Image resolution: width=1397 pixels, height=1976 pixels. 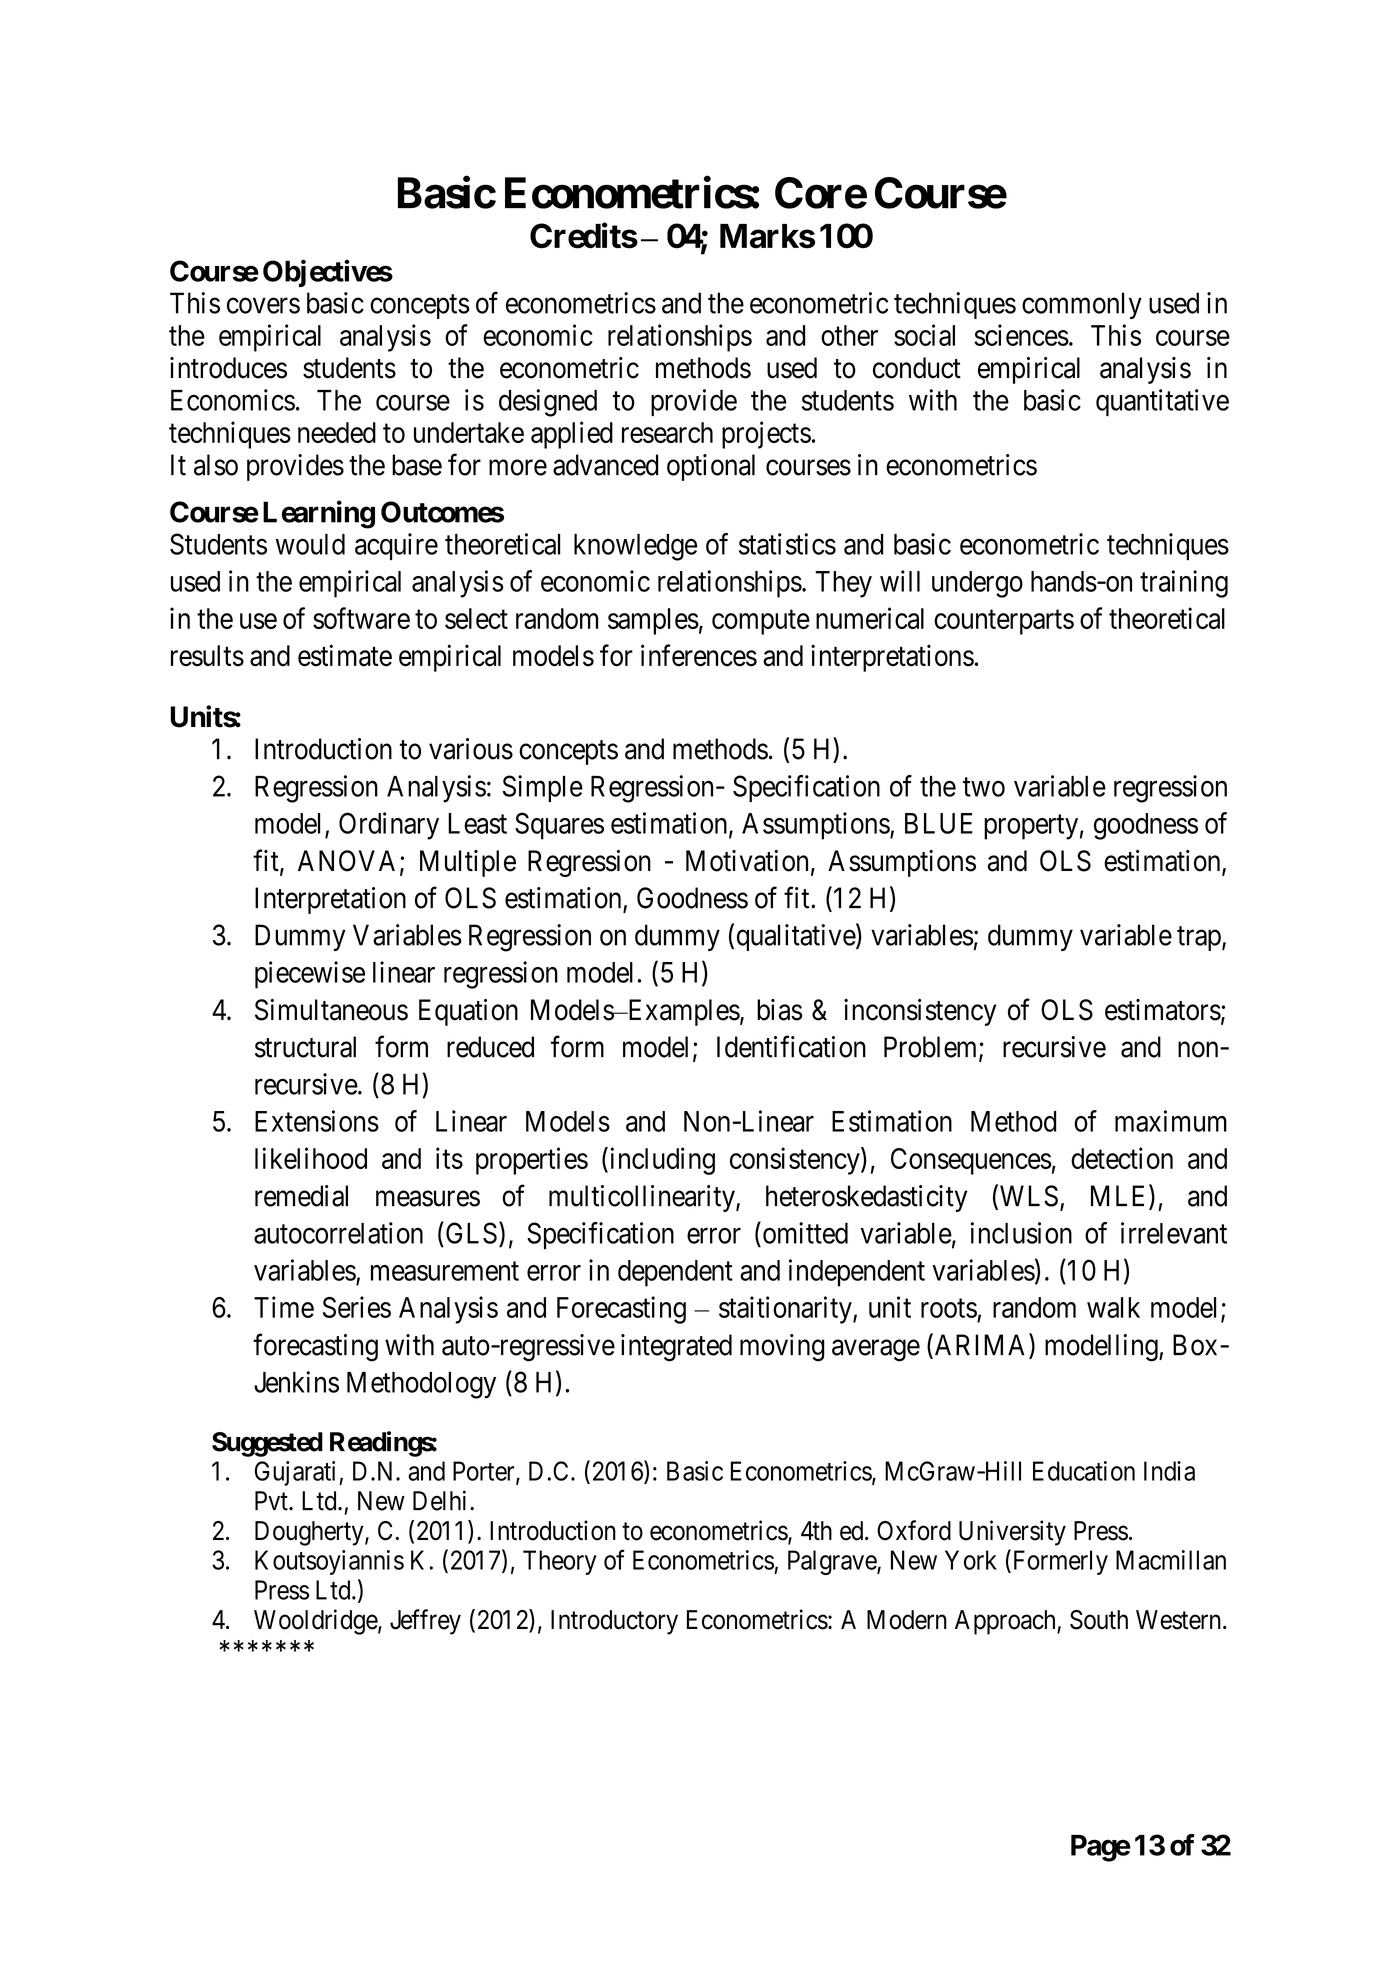 I want to click on Time, so click(x=284, y=1307).
